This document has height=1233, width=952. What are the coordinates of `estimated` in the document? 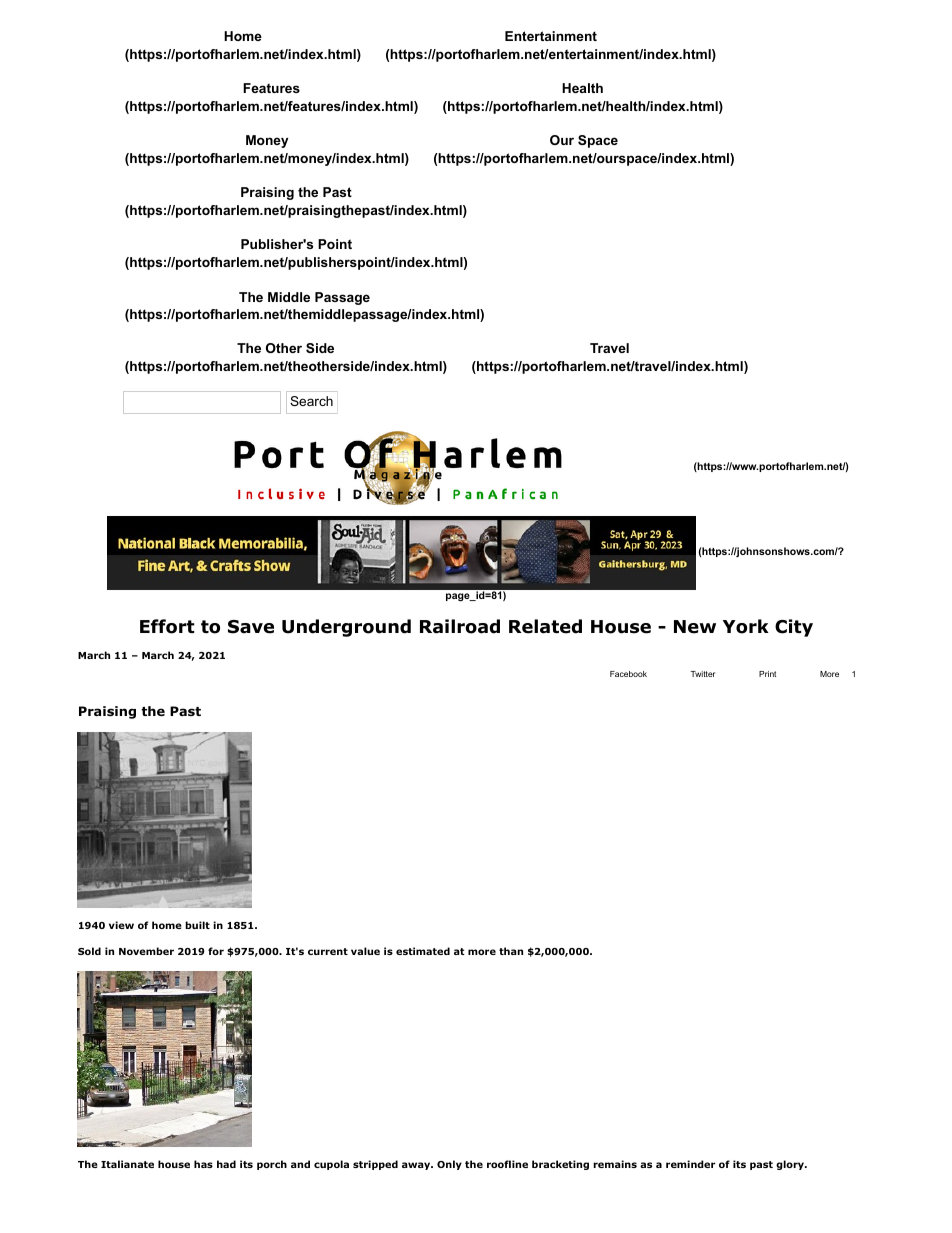 It's located at (423, 951).
